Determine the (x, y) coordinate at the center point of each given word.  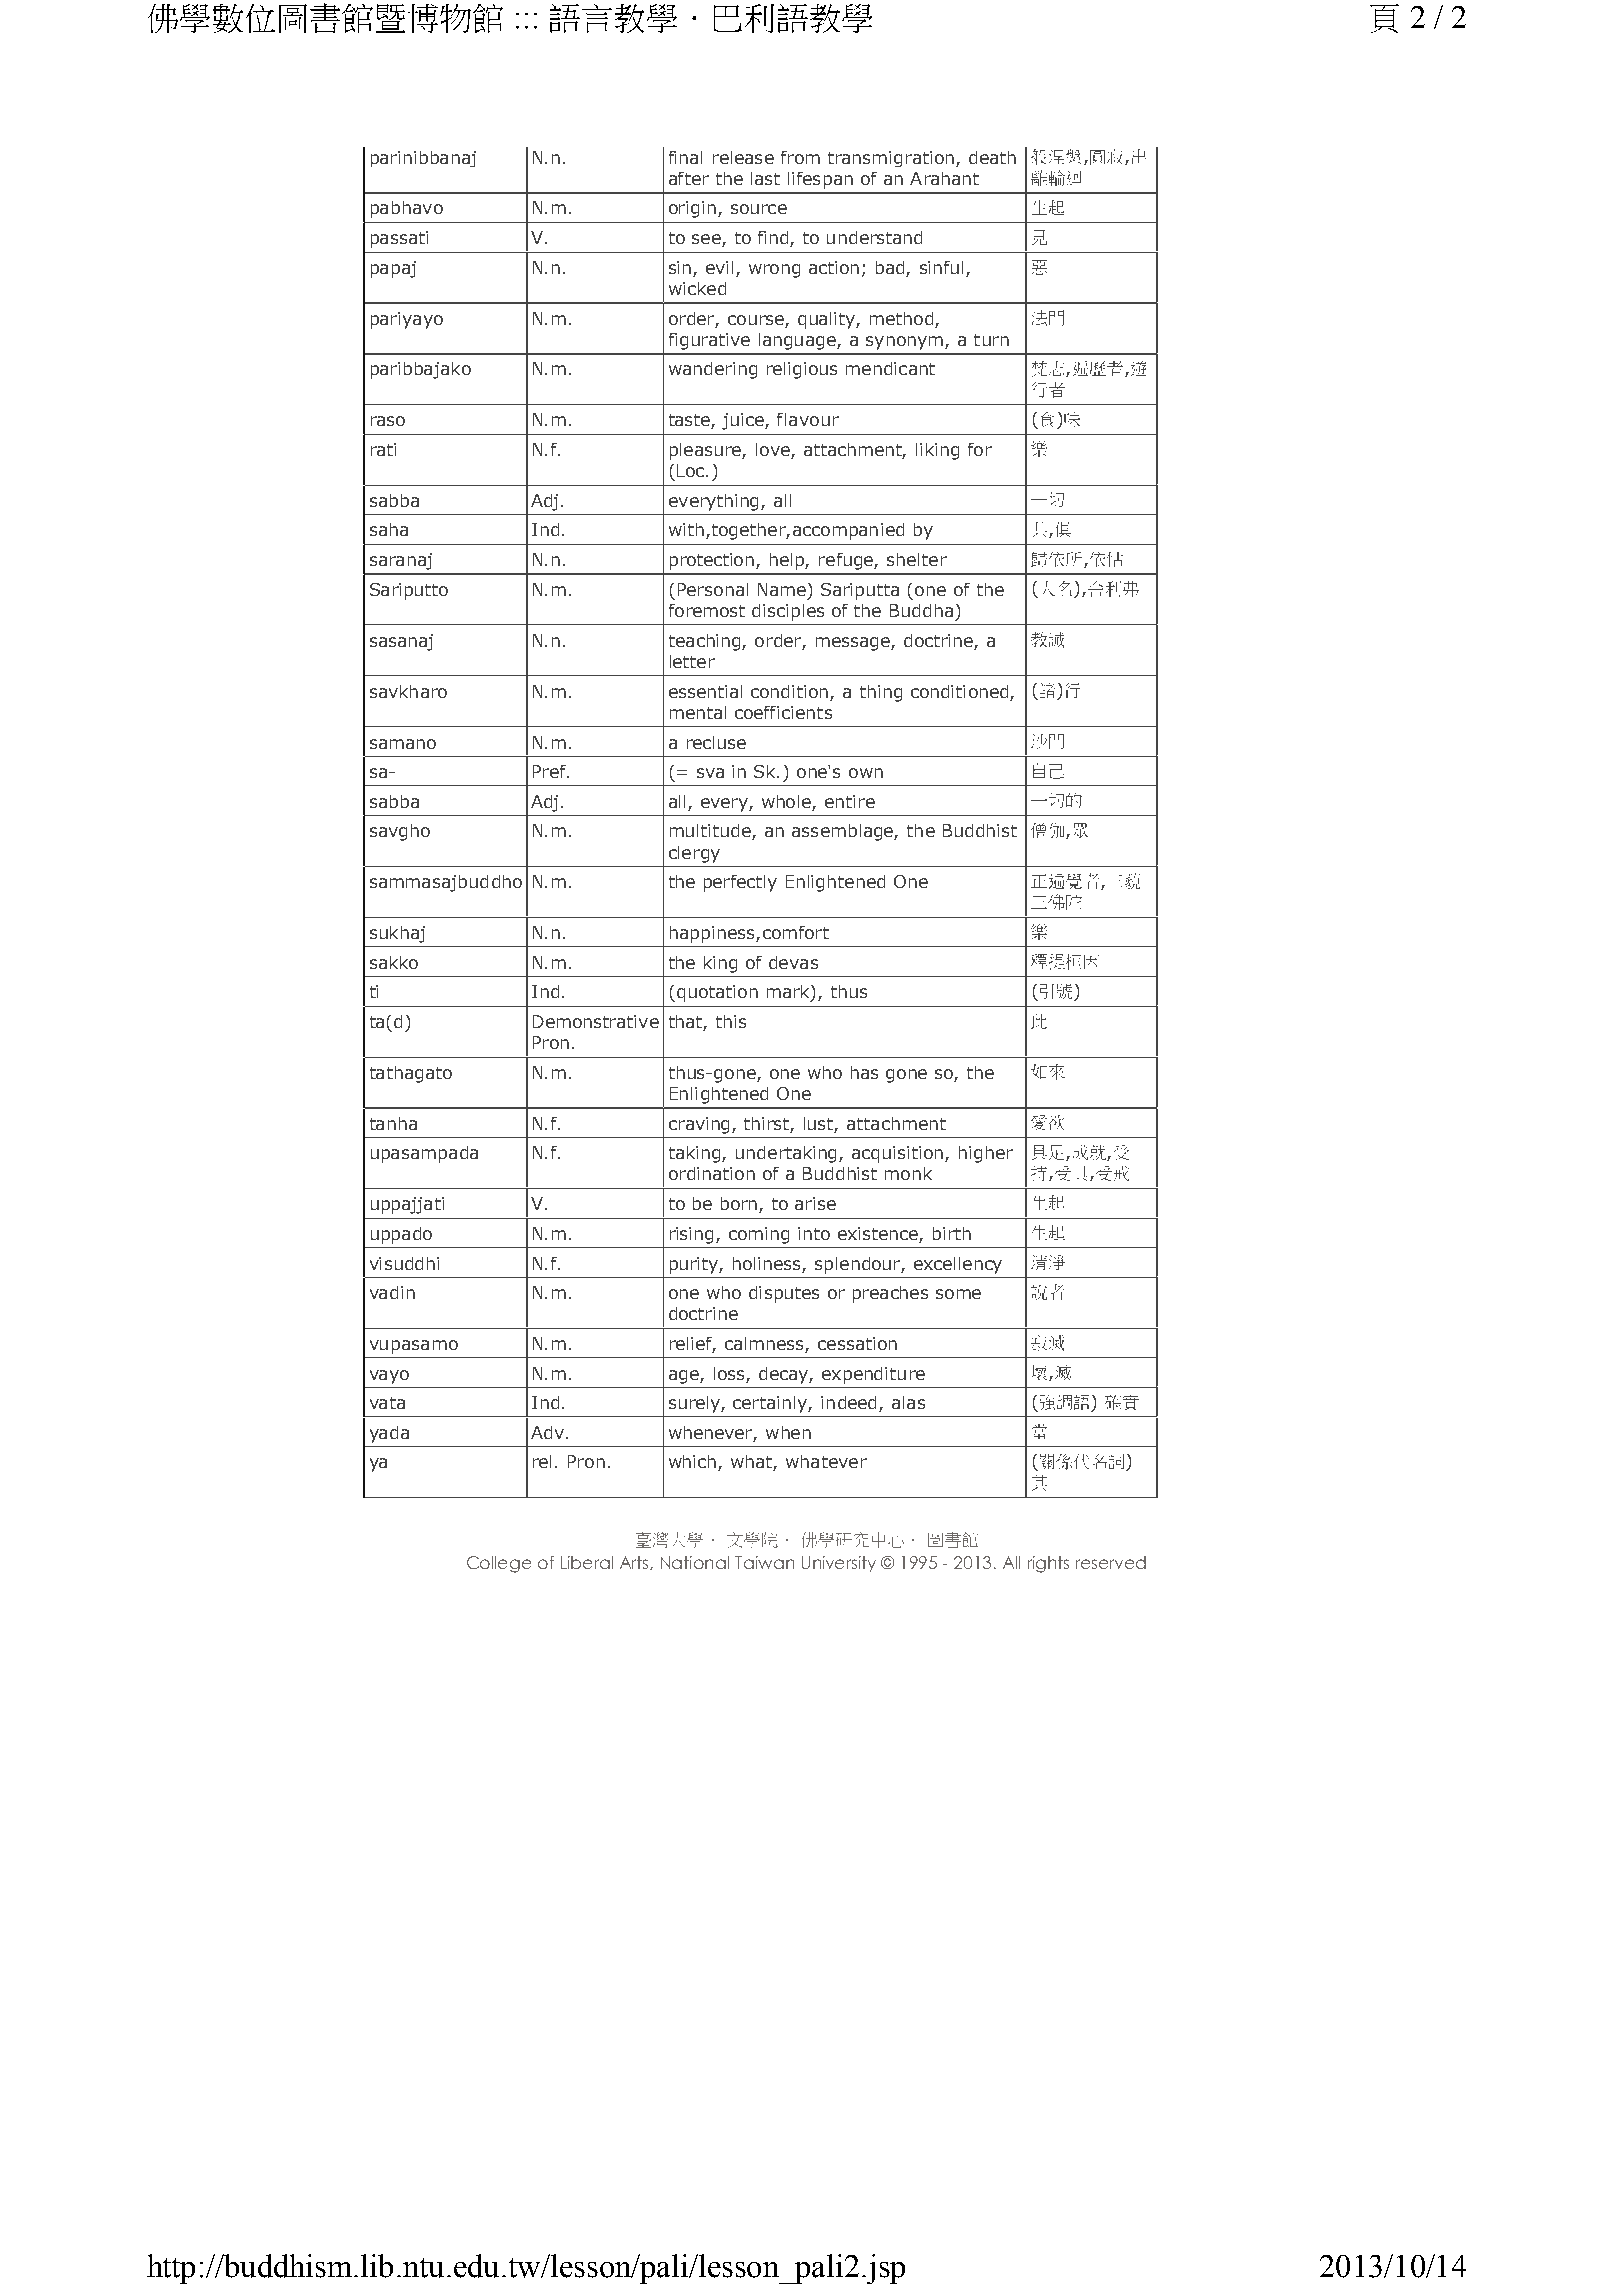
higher (986, 1154)
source (759, 209)
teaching (706, 642)
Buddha (921, 610)
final (685, 157)
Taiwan (764, 1562)
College (499, 1564)
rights (1048, 1564)
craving (699, 1125)
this (731, 1021)
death (992, 157)
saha (389, 529)
